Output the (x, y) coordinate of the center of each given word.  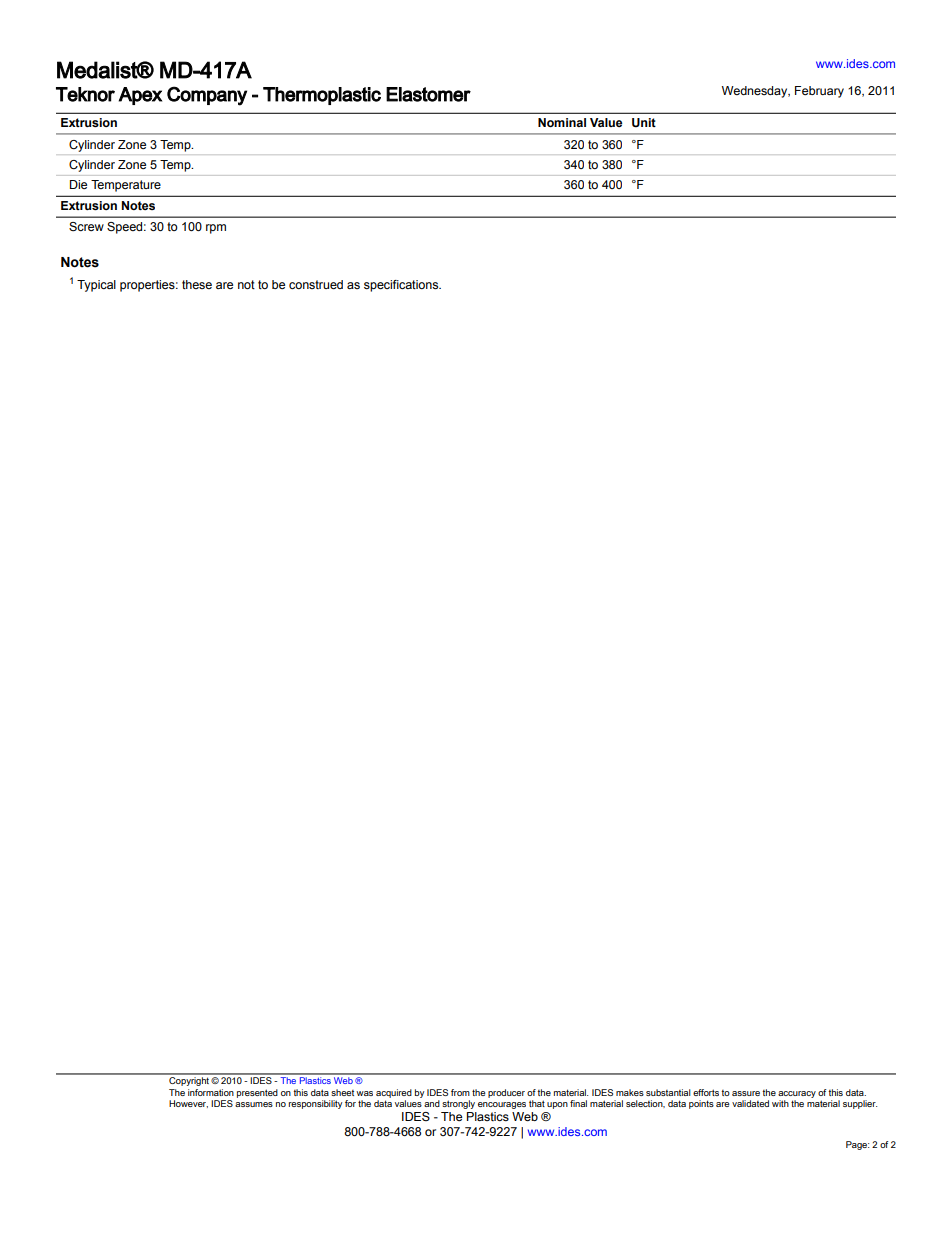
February (819, 92)
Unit (644, 123)
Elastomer (428, 94)
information (211, 1092)
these (197, 284)
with (780, 1103)
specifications (402, 286)
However (188, 1104)
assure (746, 1093)
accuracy (797, 1094)
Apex (140, 96)
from (460, 1092)
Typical (96, 286)
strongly (458, 1104)
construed (316, 284)
